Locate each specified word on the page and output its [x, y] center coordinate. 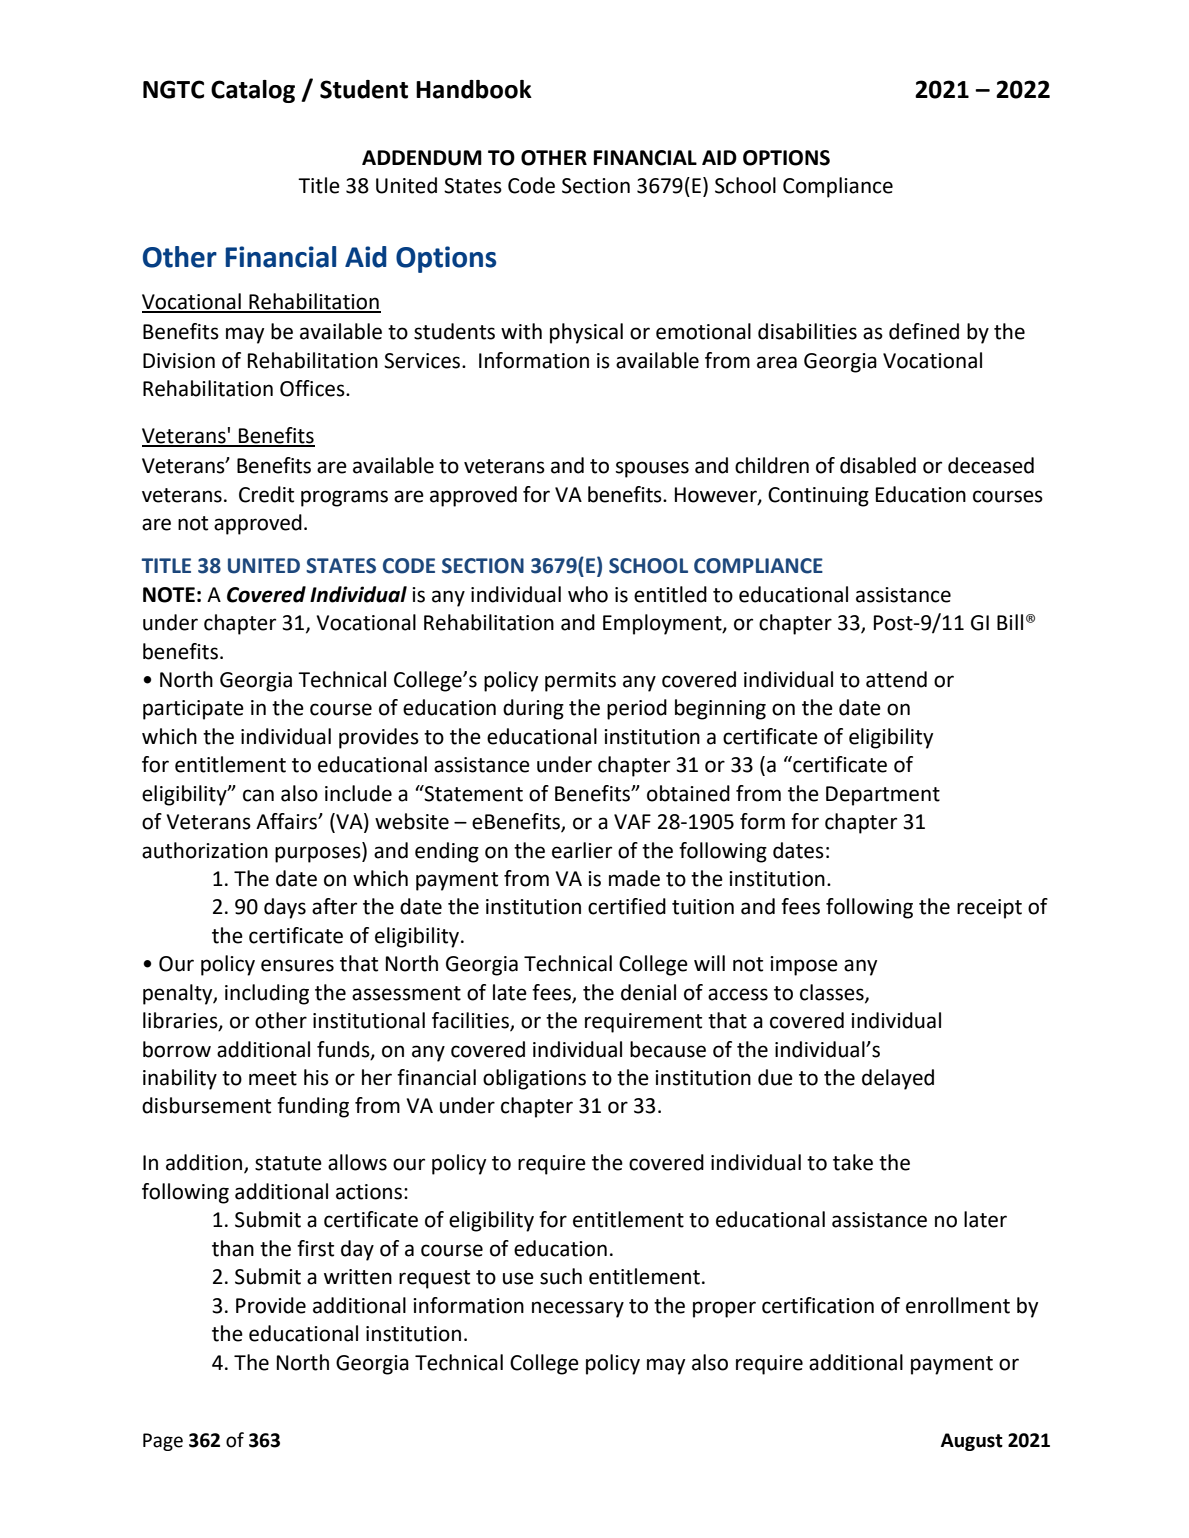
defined [924, 331]
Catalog [253, 91]
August [972, 1442]
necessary [578, 1309]
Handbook [474, 89]
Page [163, 1442]
